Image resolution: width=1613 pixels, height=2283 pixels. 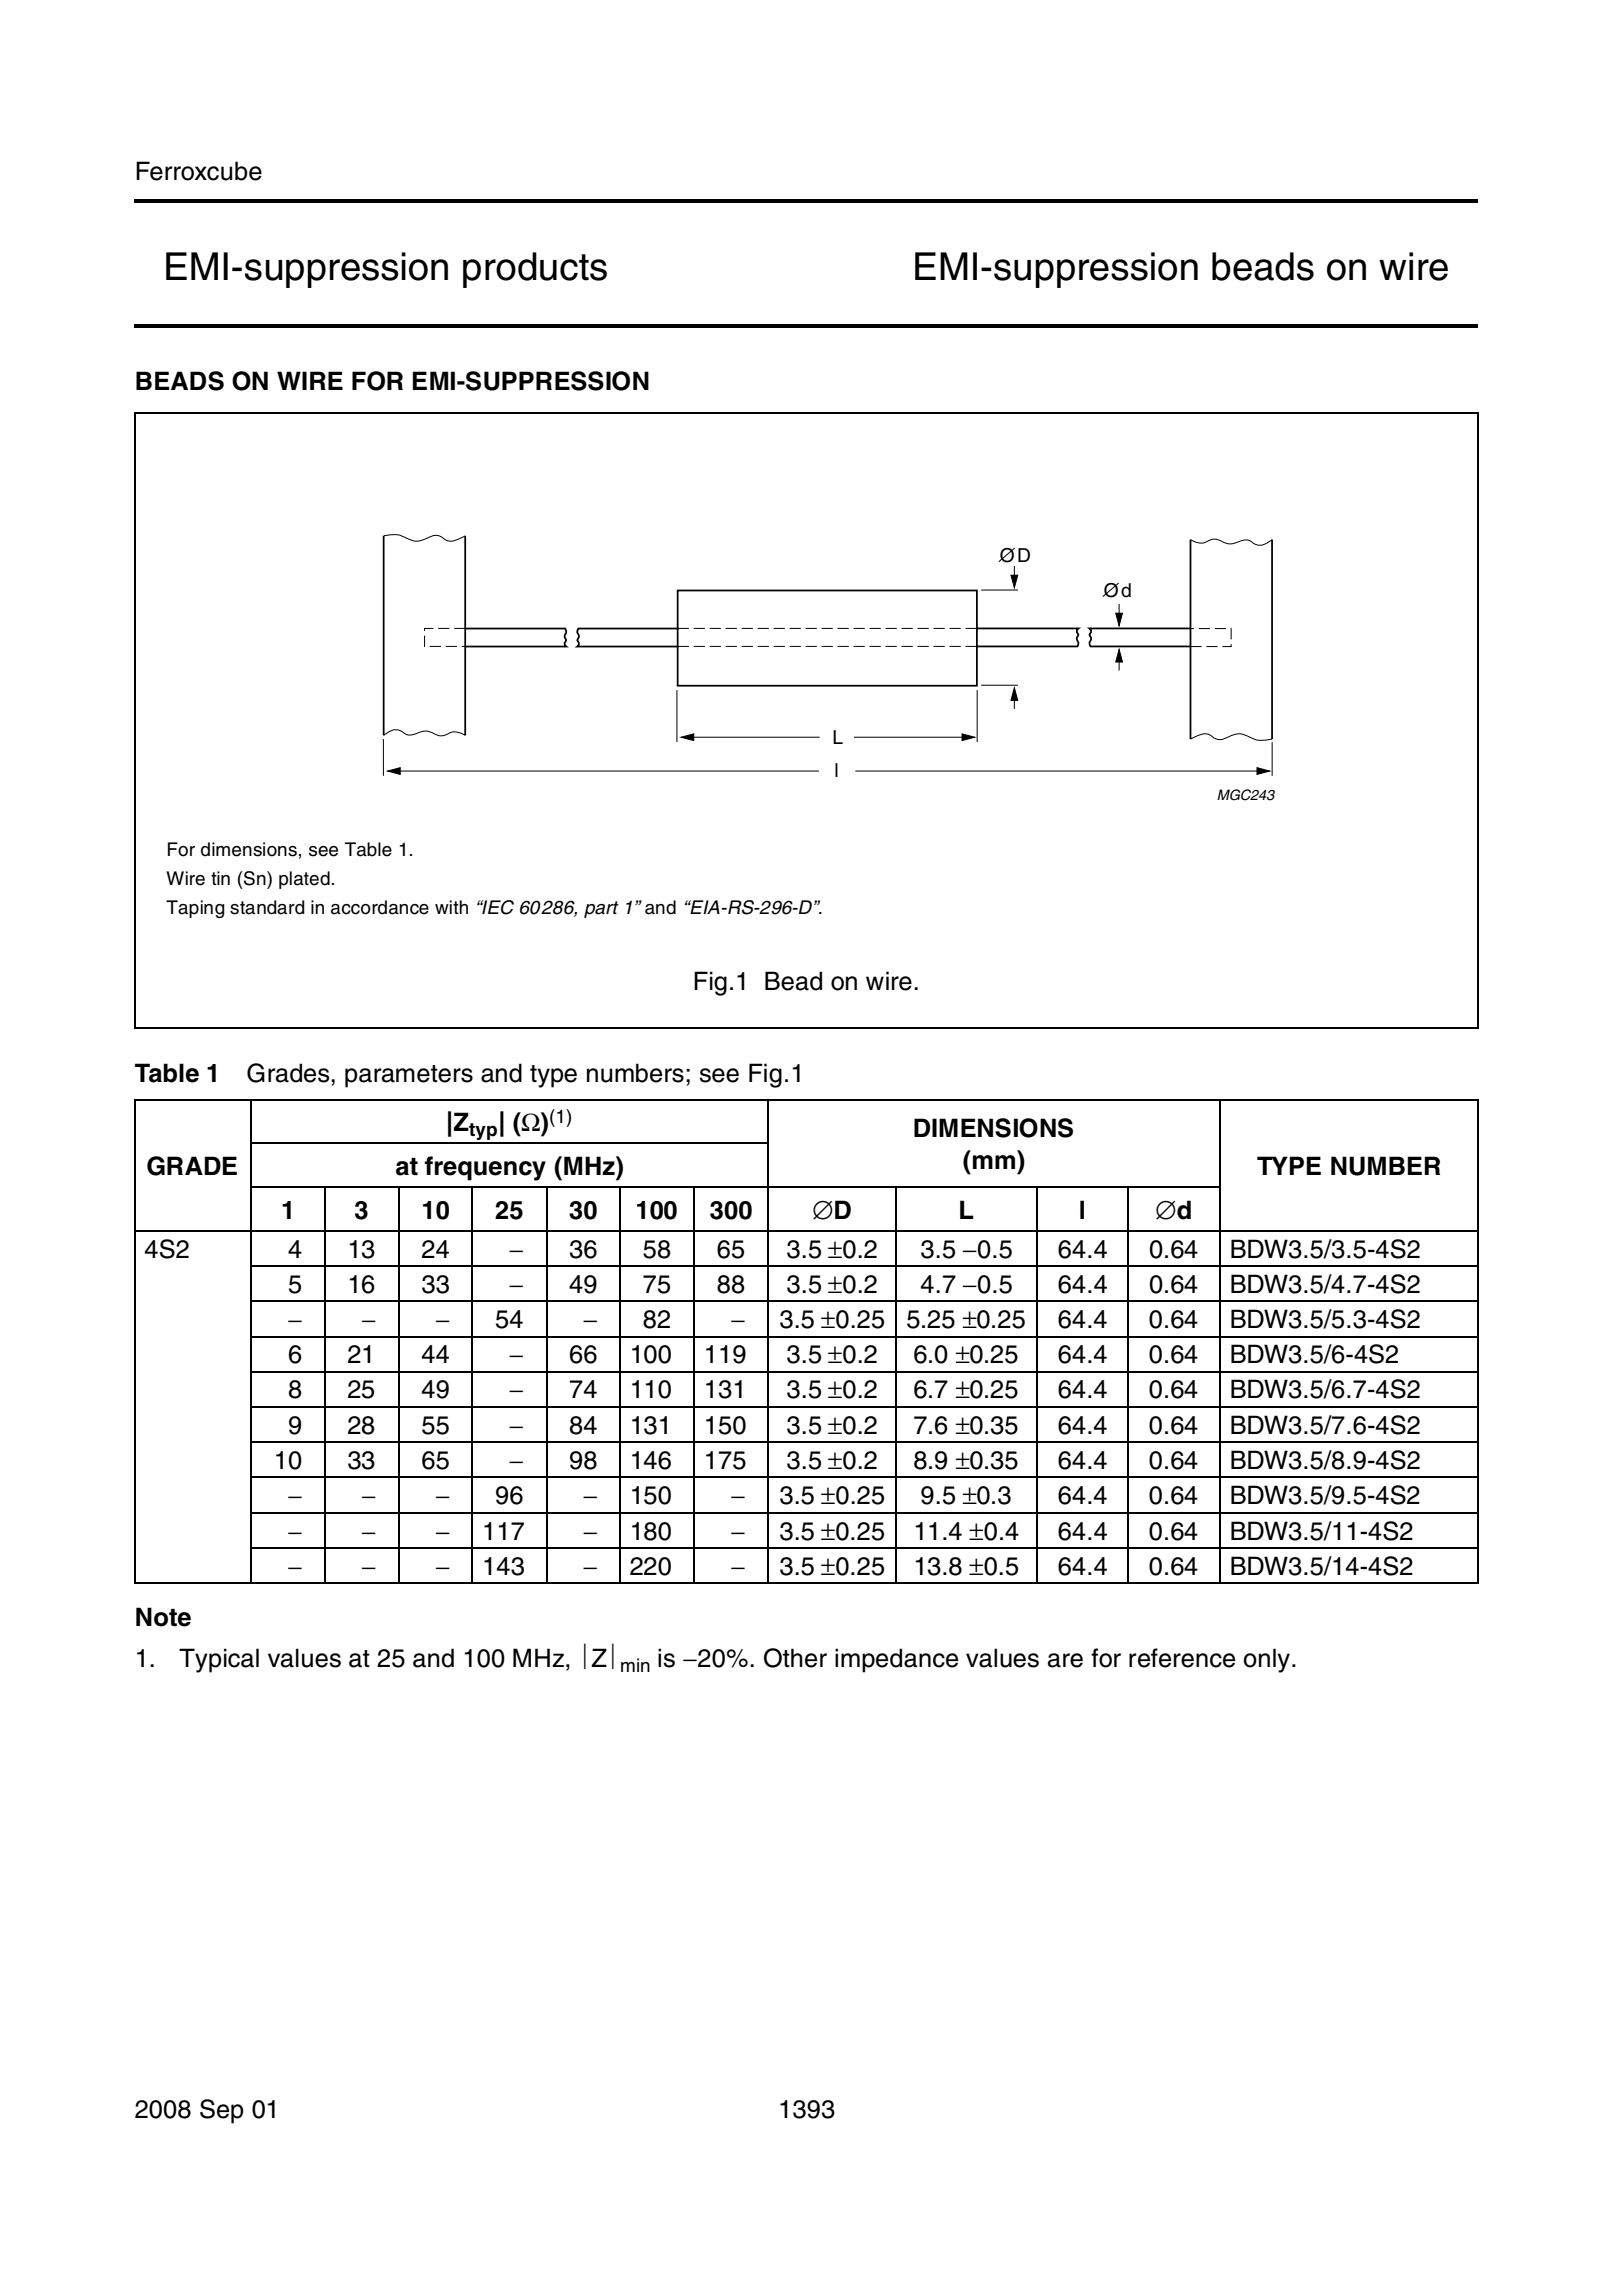 I want to click on min, so click(x=635, y=1665).
